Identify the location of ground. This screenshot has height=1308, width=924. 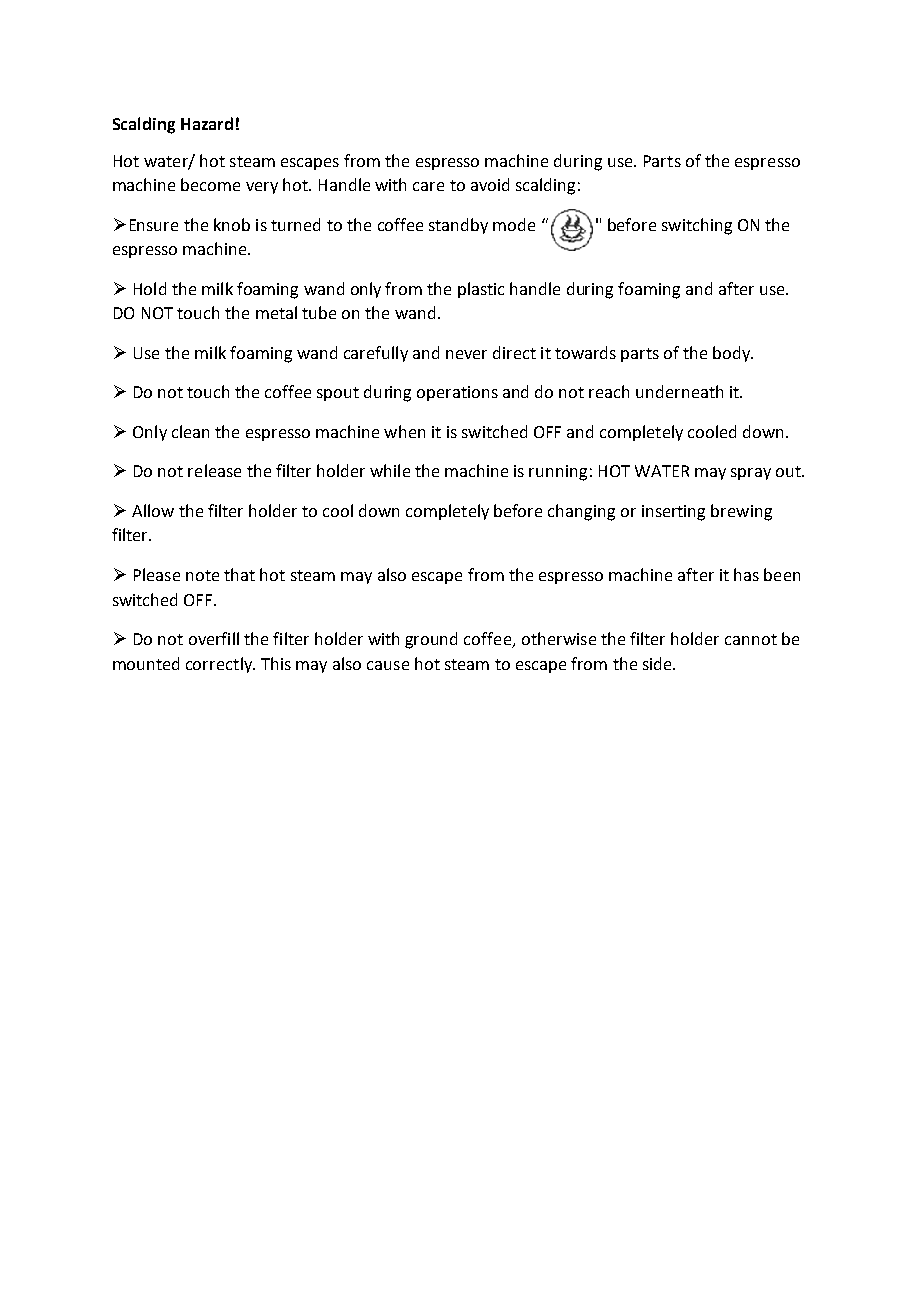
(431, 640).
